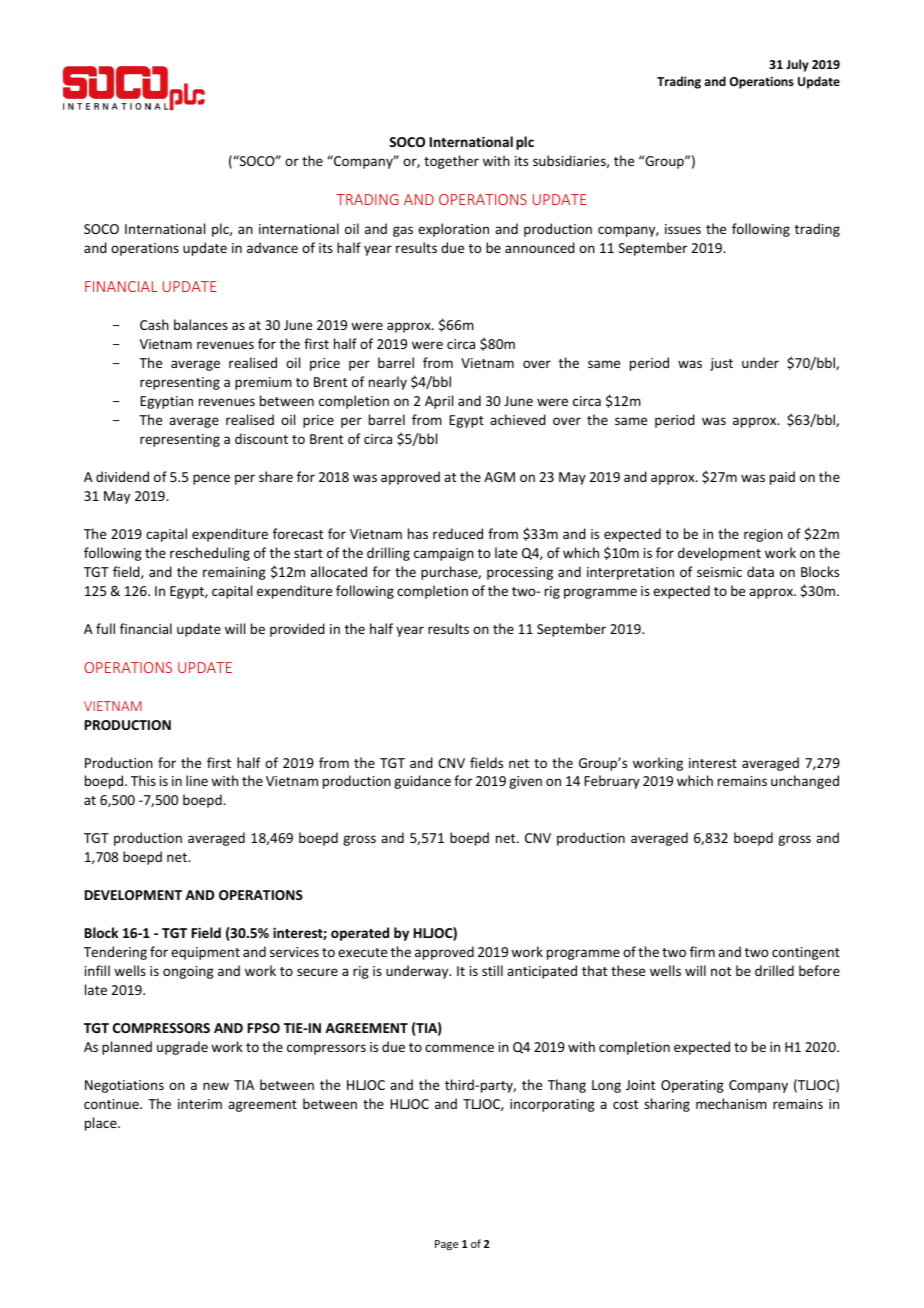 This page has height=1308, width=924. What do you see at coordinates (805, 782) in the page?
I see `unchanged` at bounding box center [805, 782].
